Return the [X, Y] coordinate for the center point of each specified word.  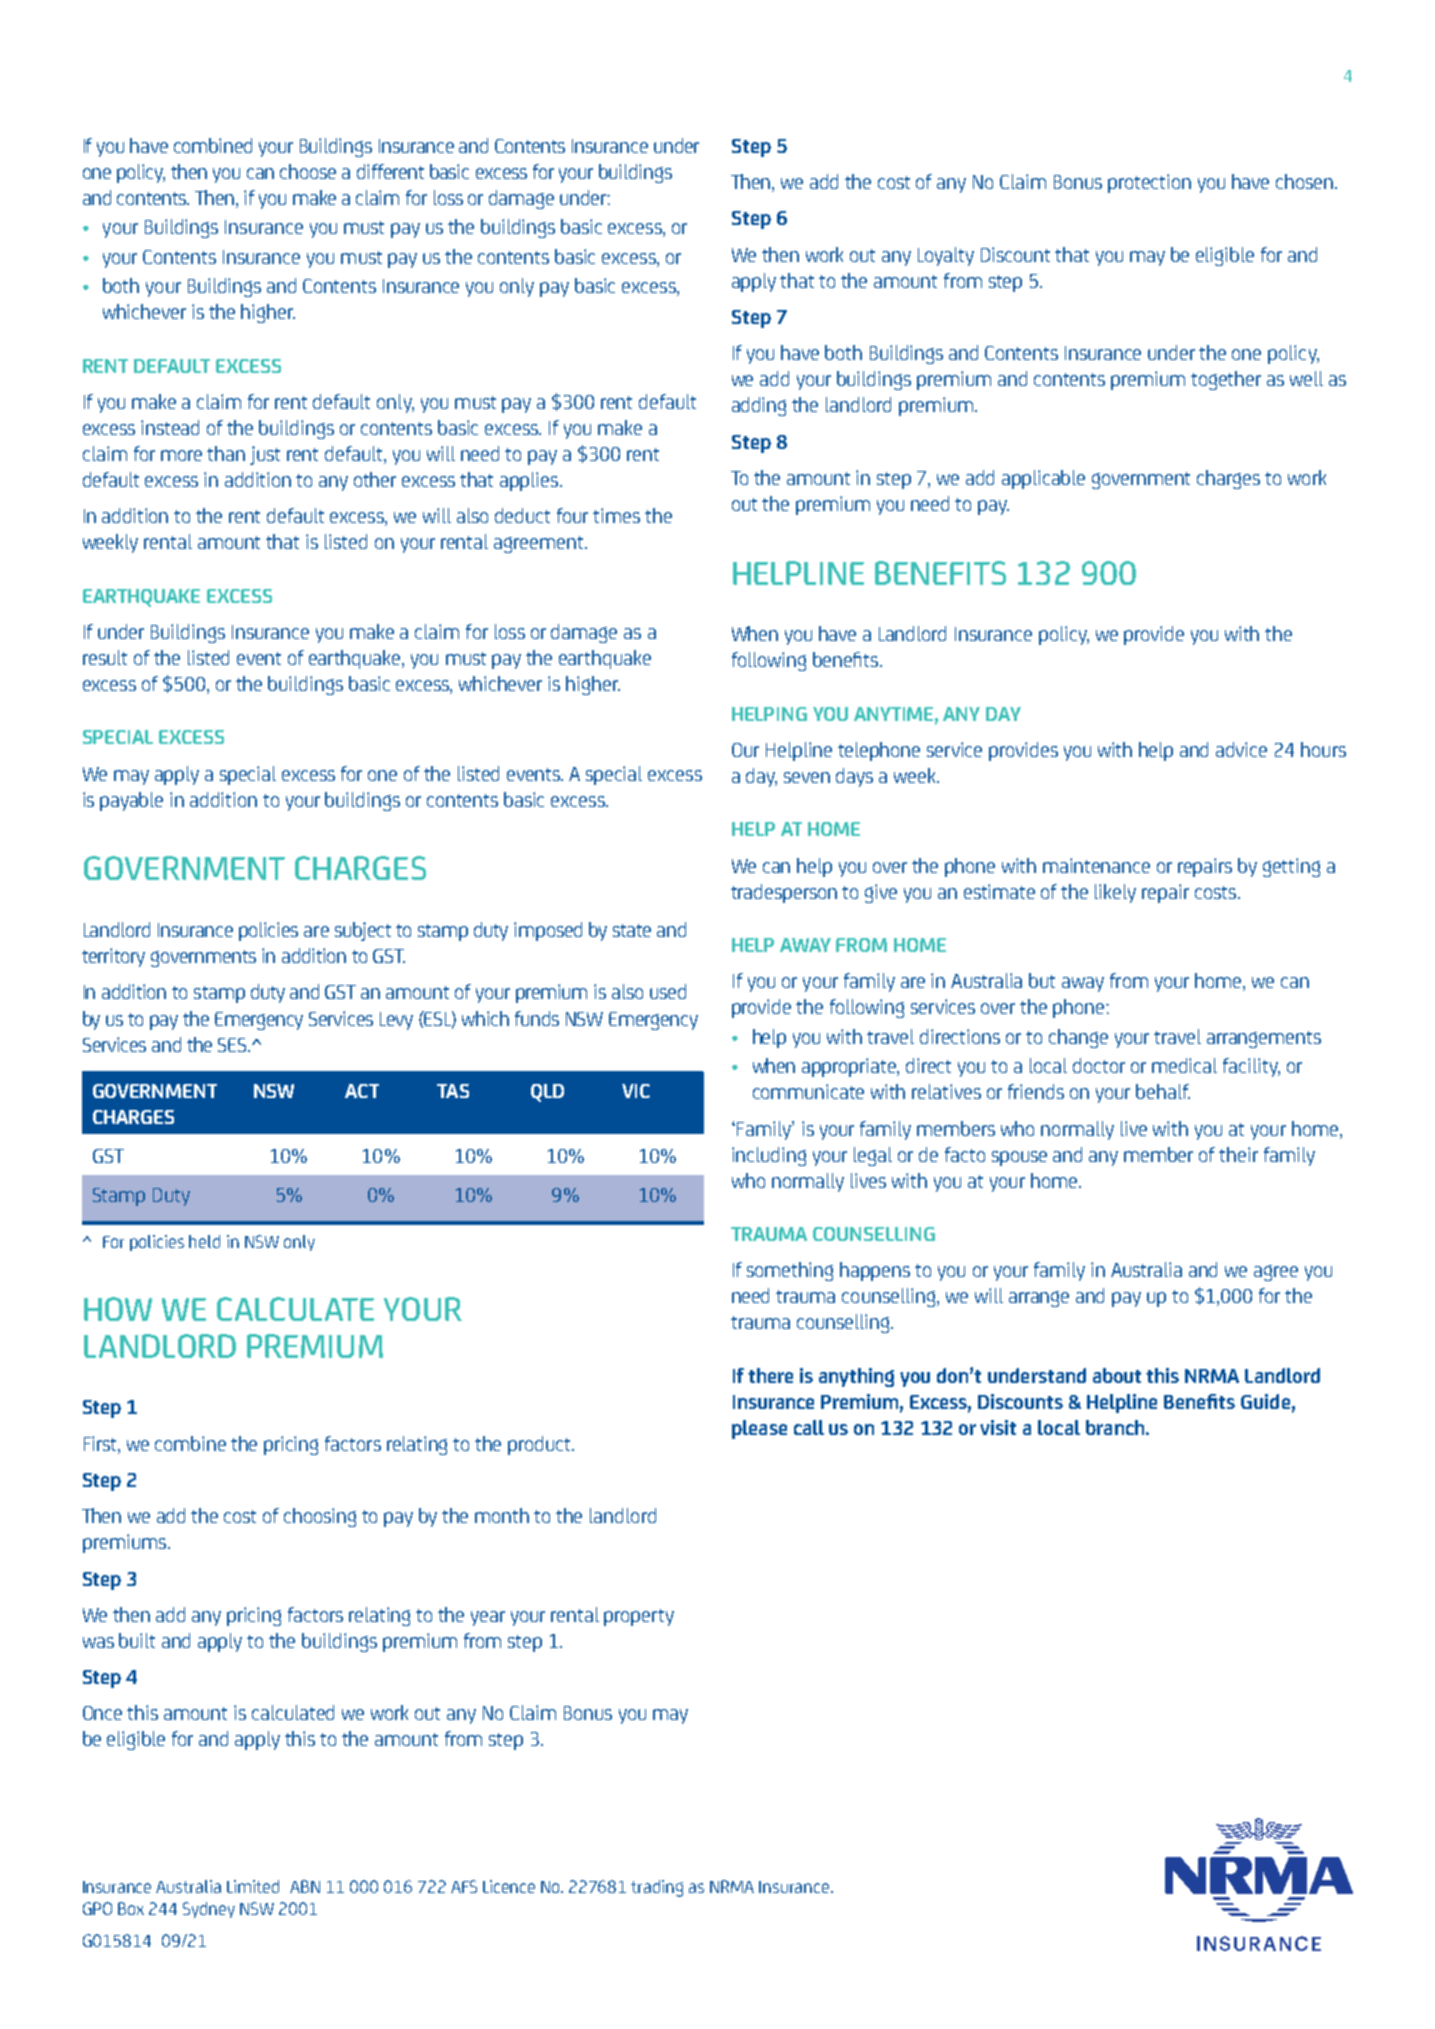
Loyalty [946, 256]
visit [998, 1427]
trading [657, 1888]
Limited [253, 1886]
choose [308, 171]
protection [1149, 183]
